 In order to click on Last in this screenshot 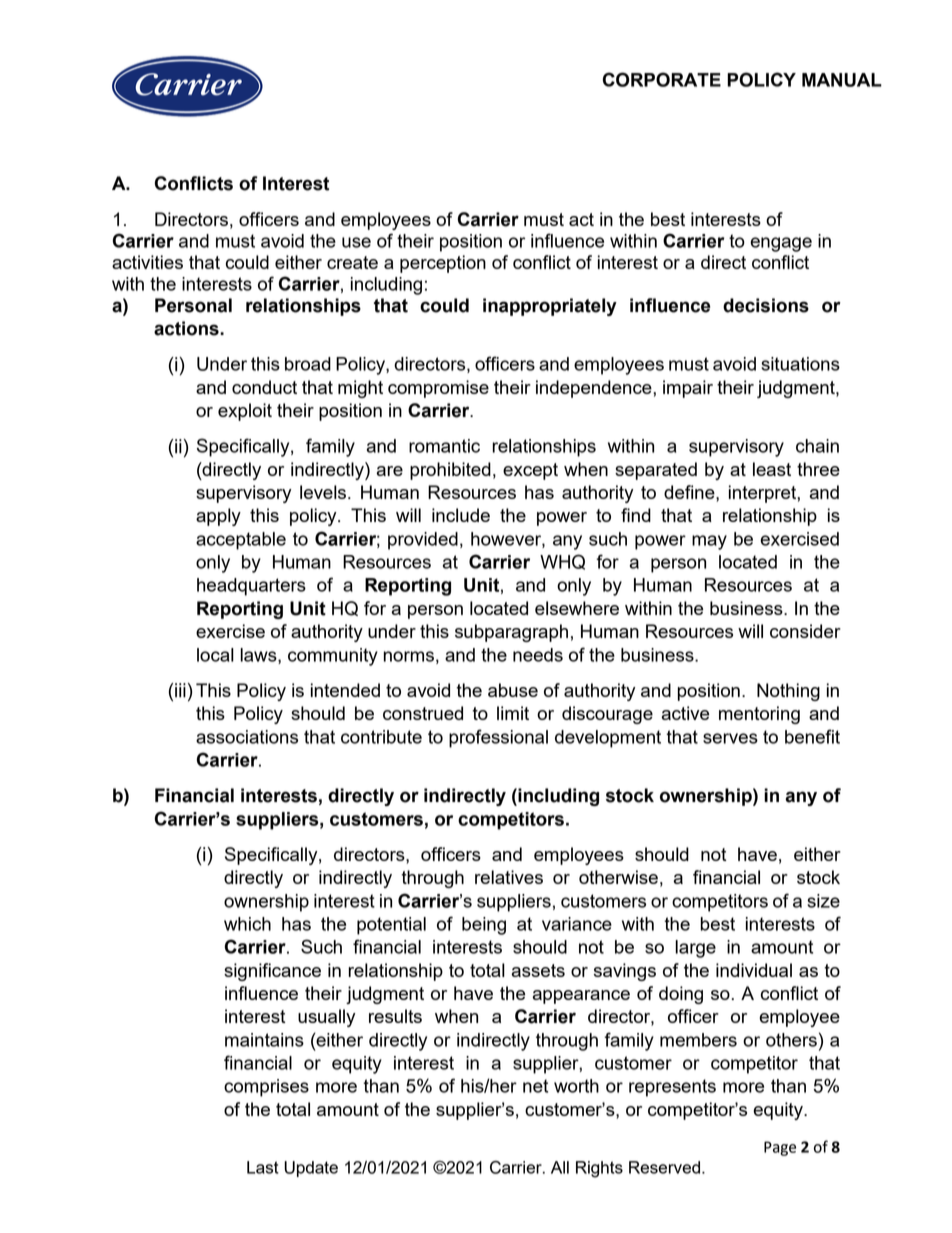, I will do `click(263, 1167)`.
